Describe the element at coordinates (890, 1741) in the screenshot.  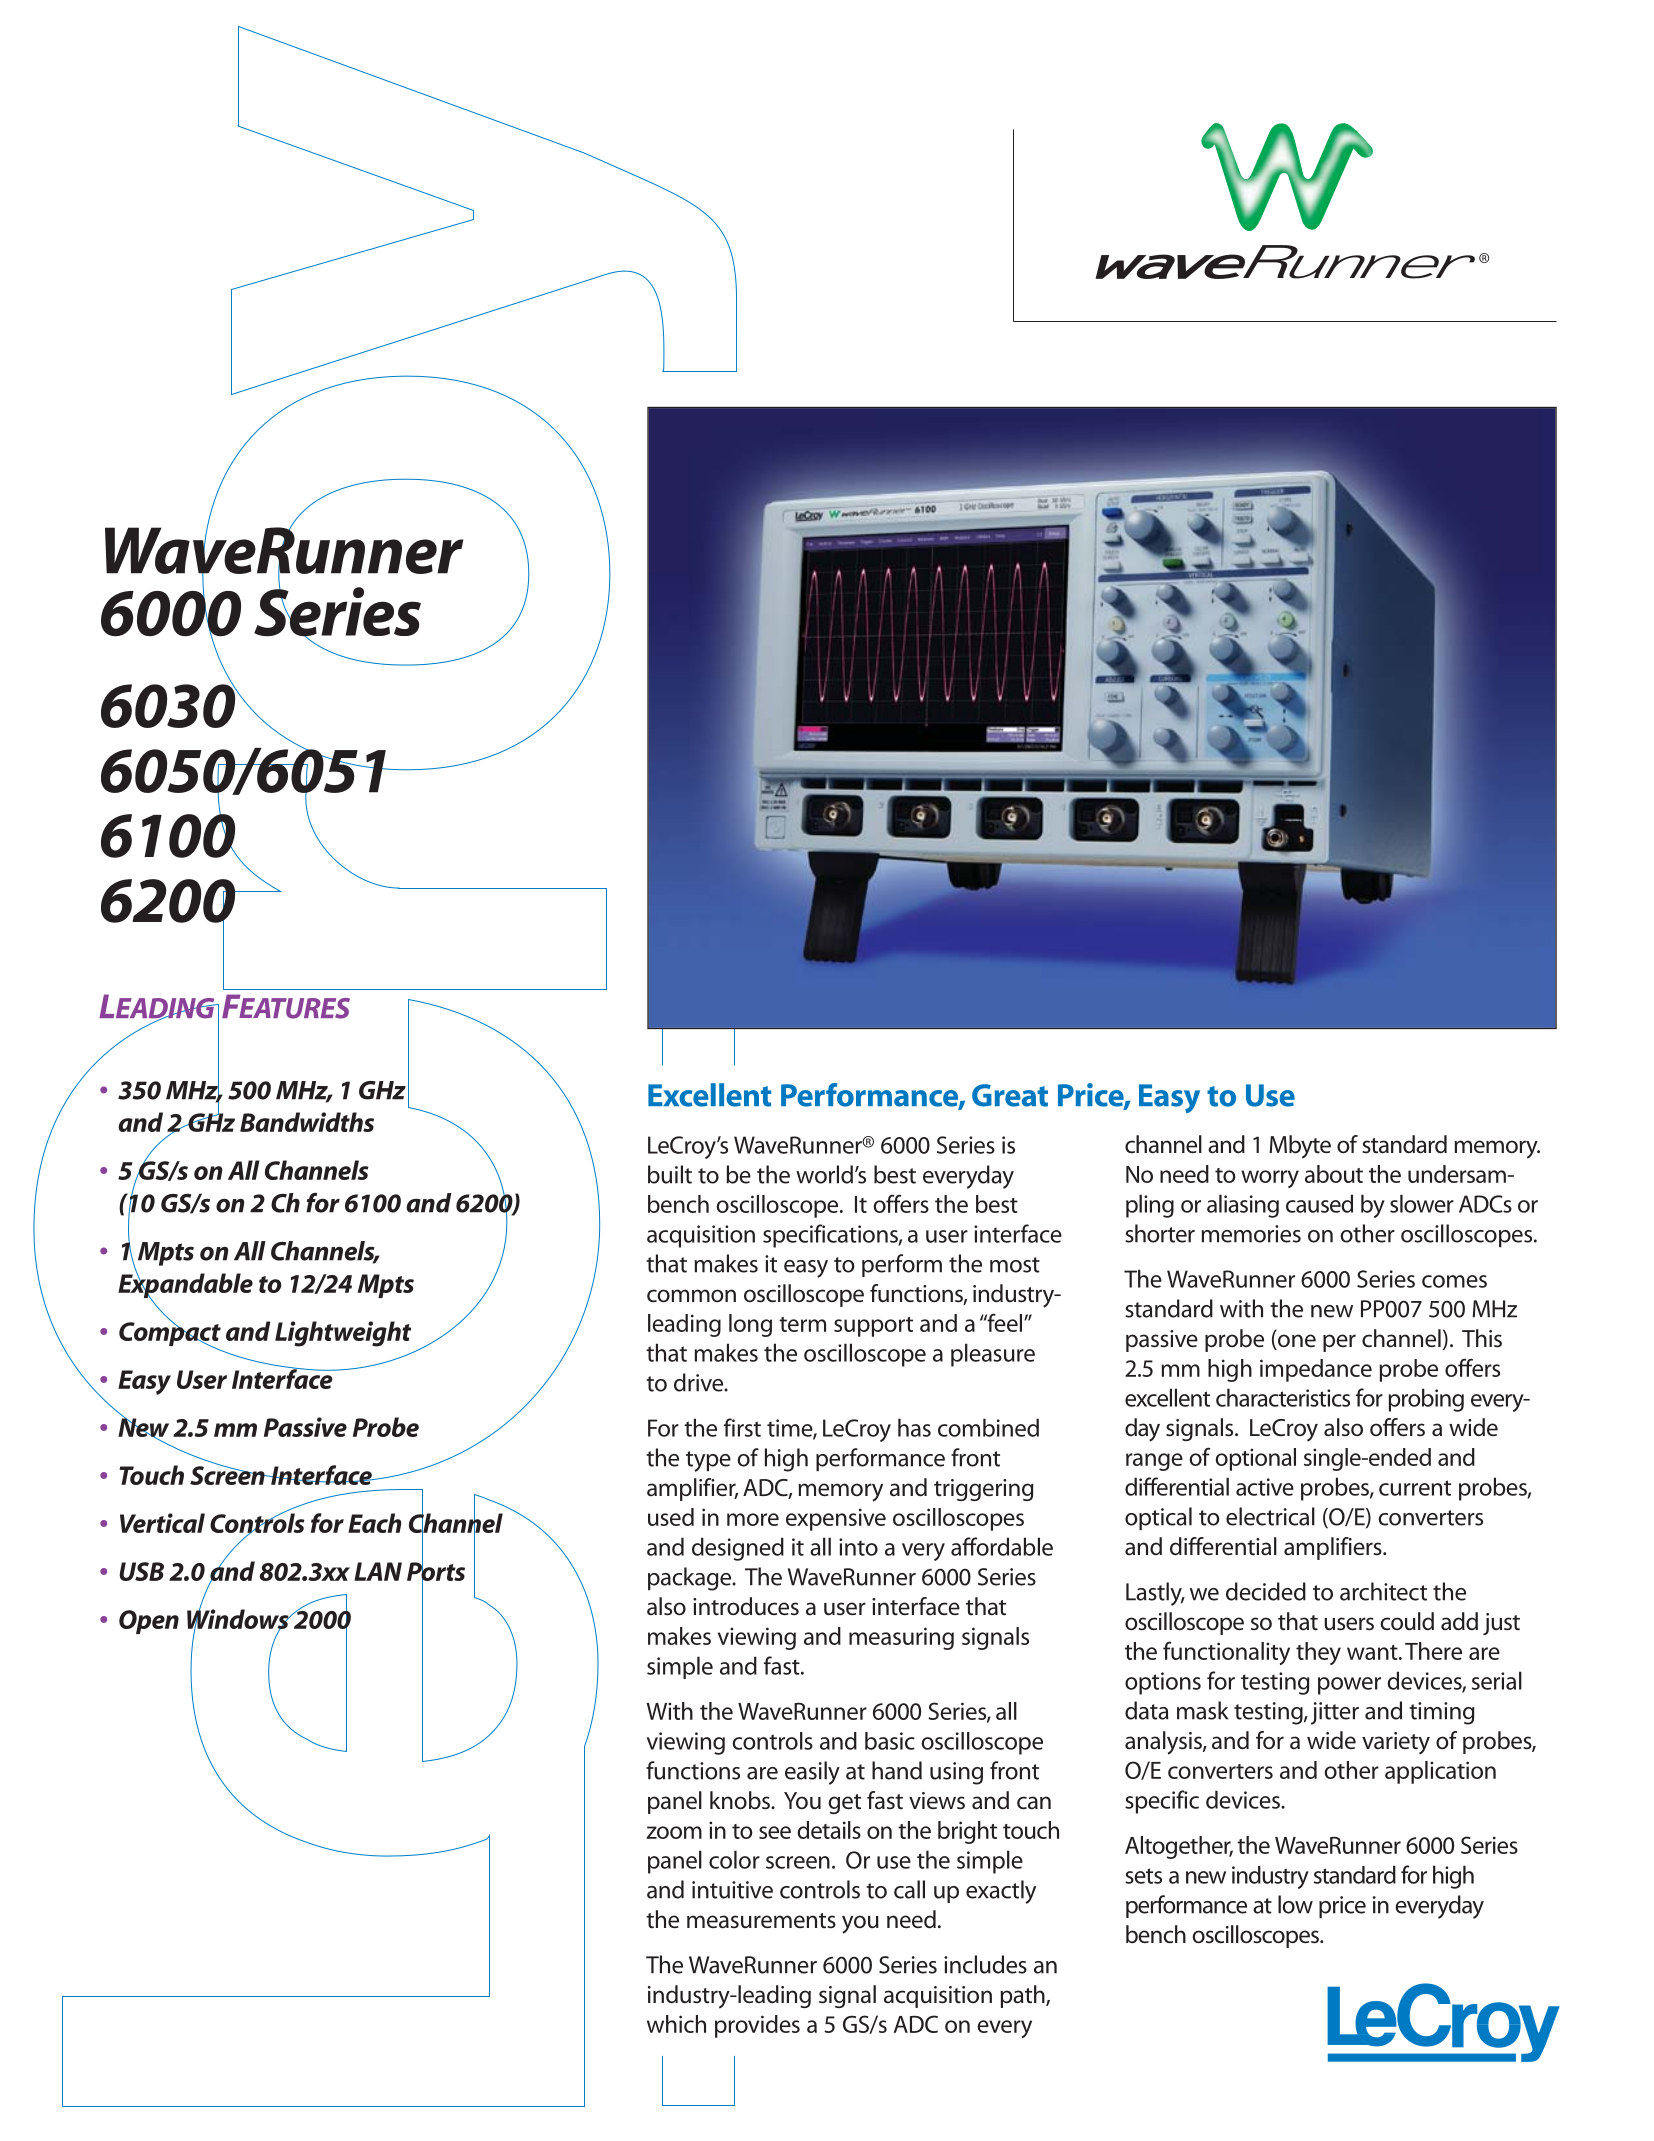
I see `basic` at that location.
